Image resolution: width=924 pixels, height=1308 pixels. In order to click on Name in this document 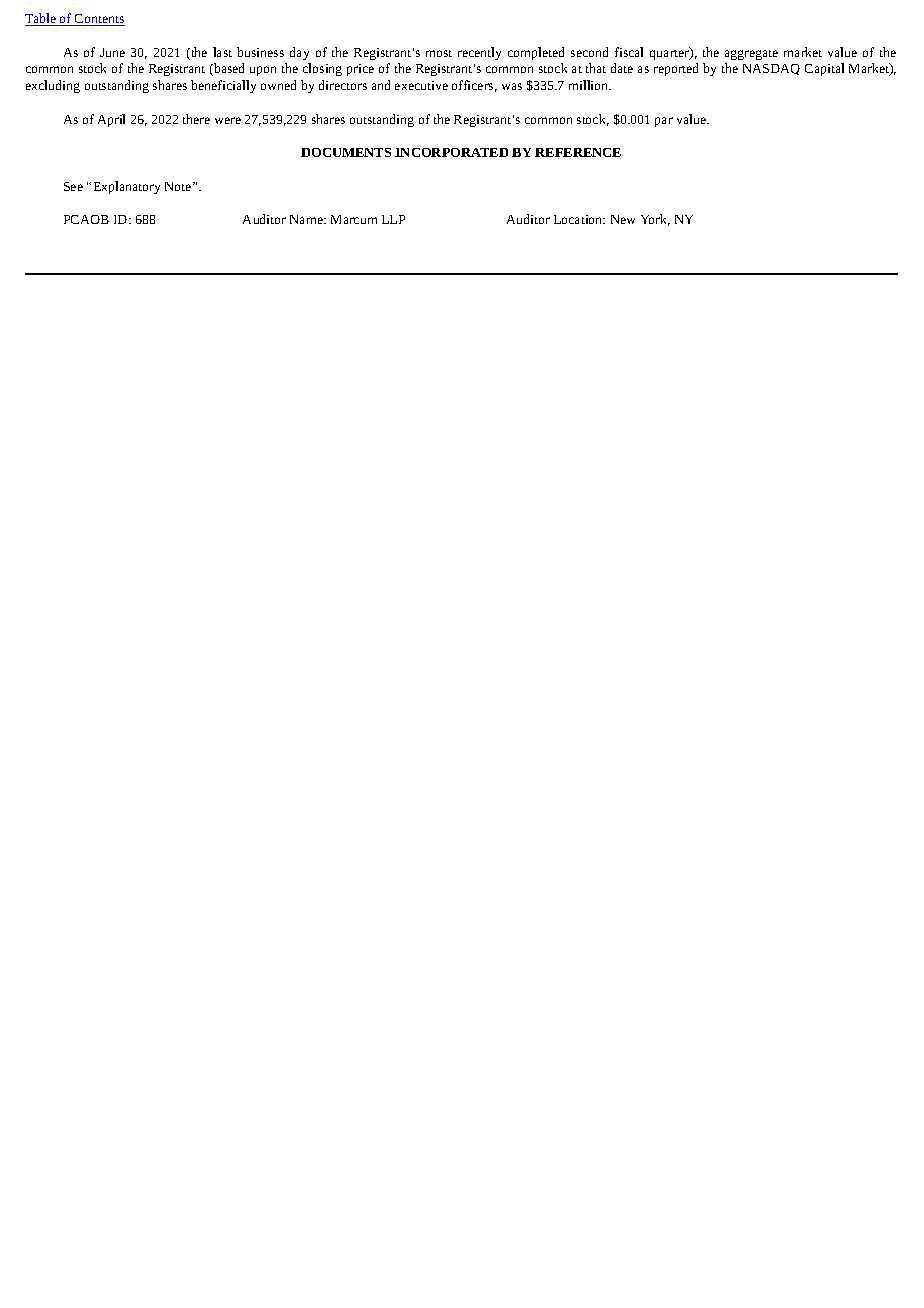, I will do `click(307, 219)`.
